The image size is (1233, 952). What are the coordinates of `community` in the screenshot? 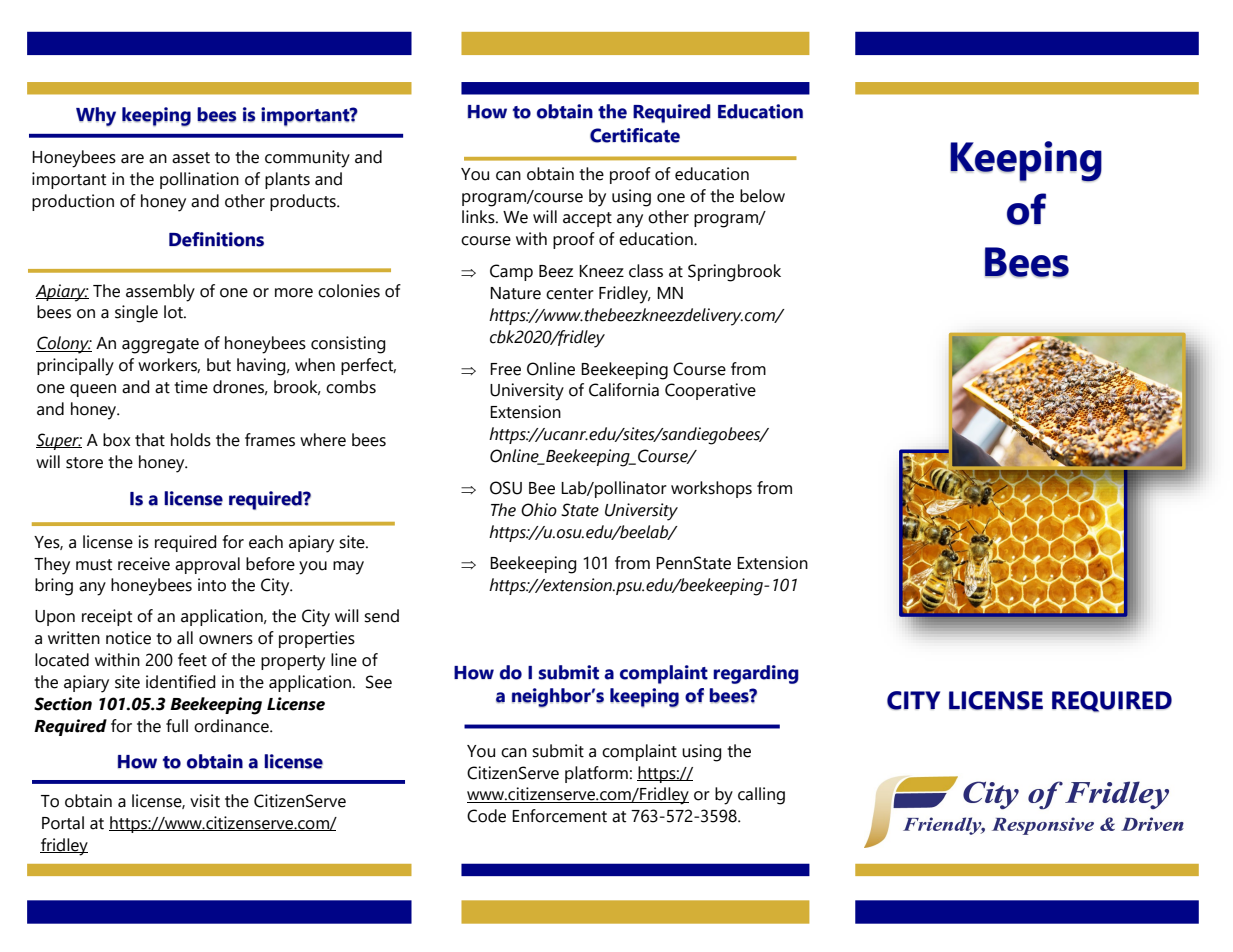 It's located at (307, 159).
